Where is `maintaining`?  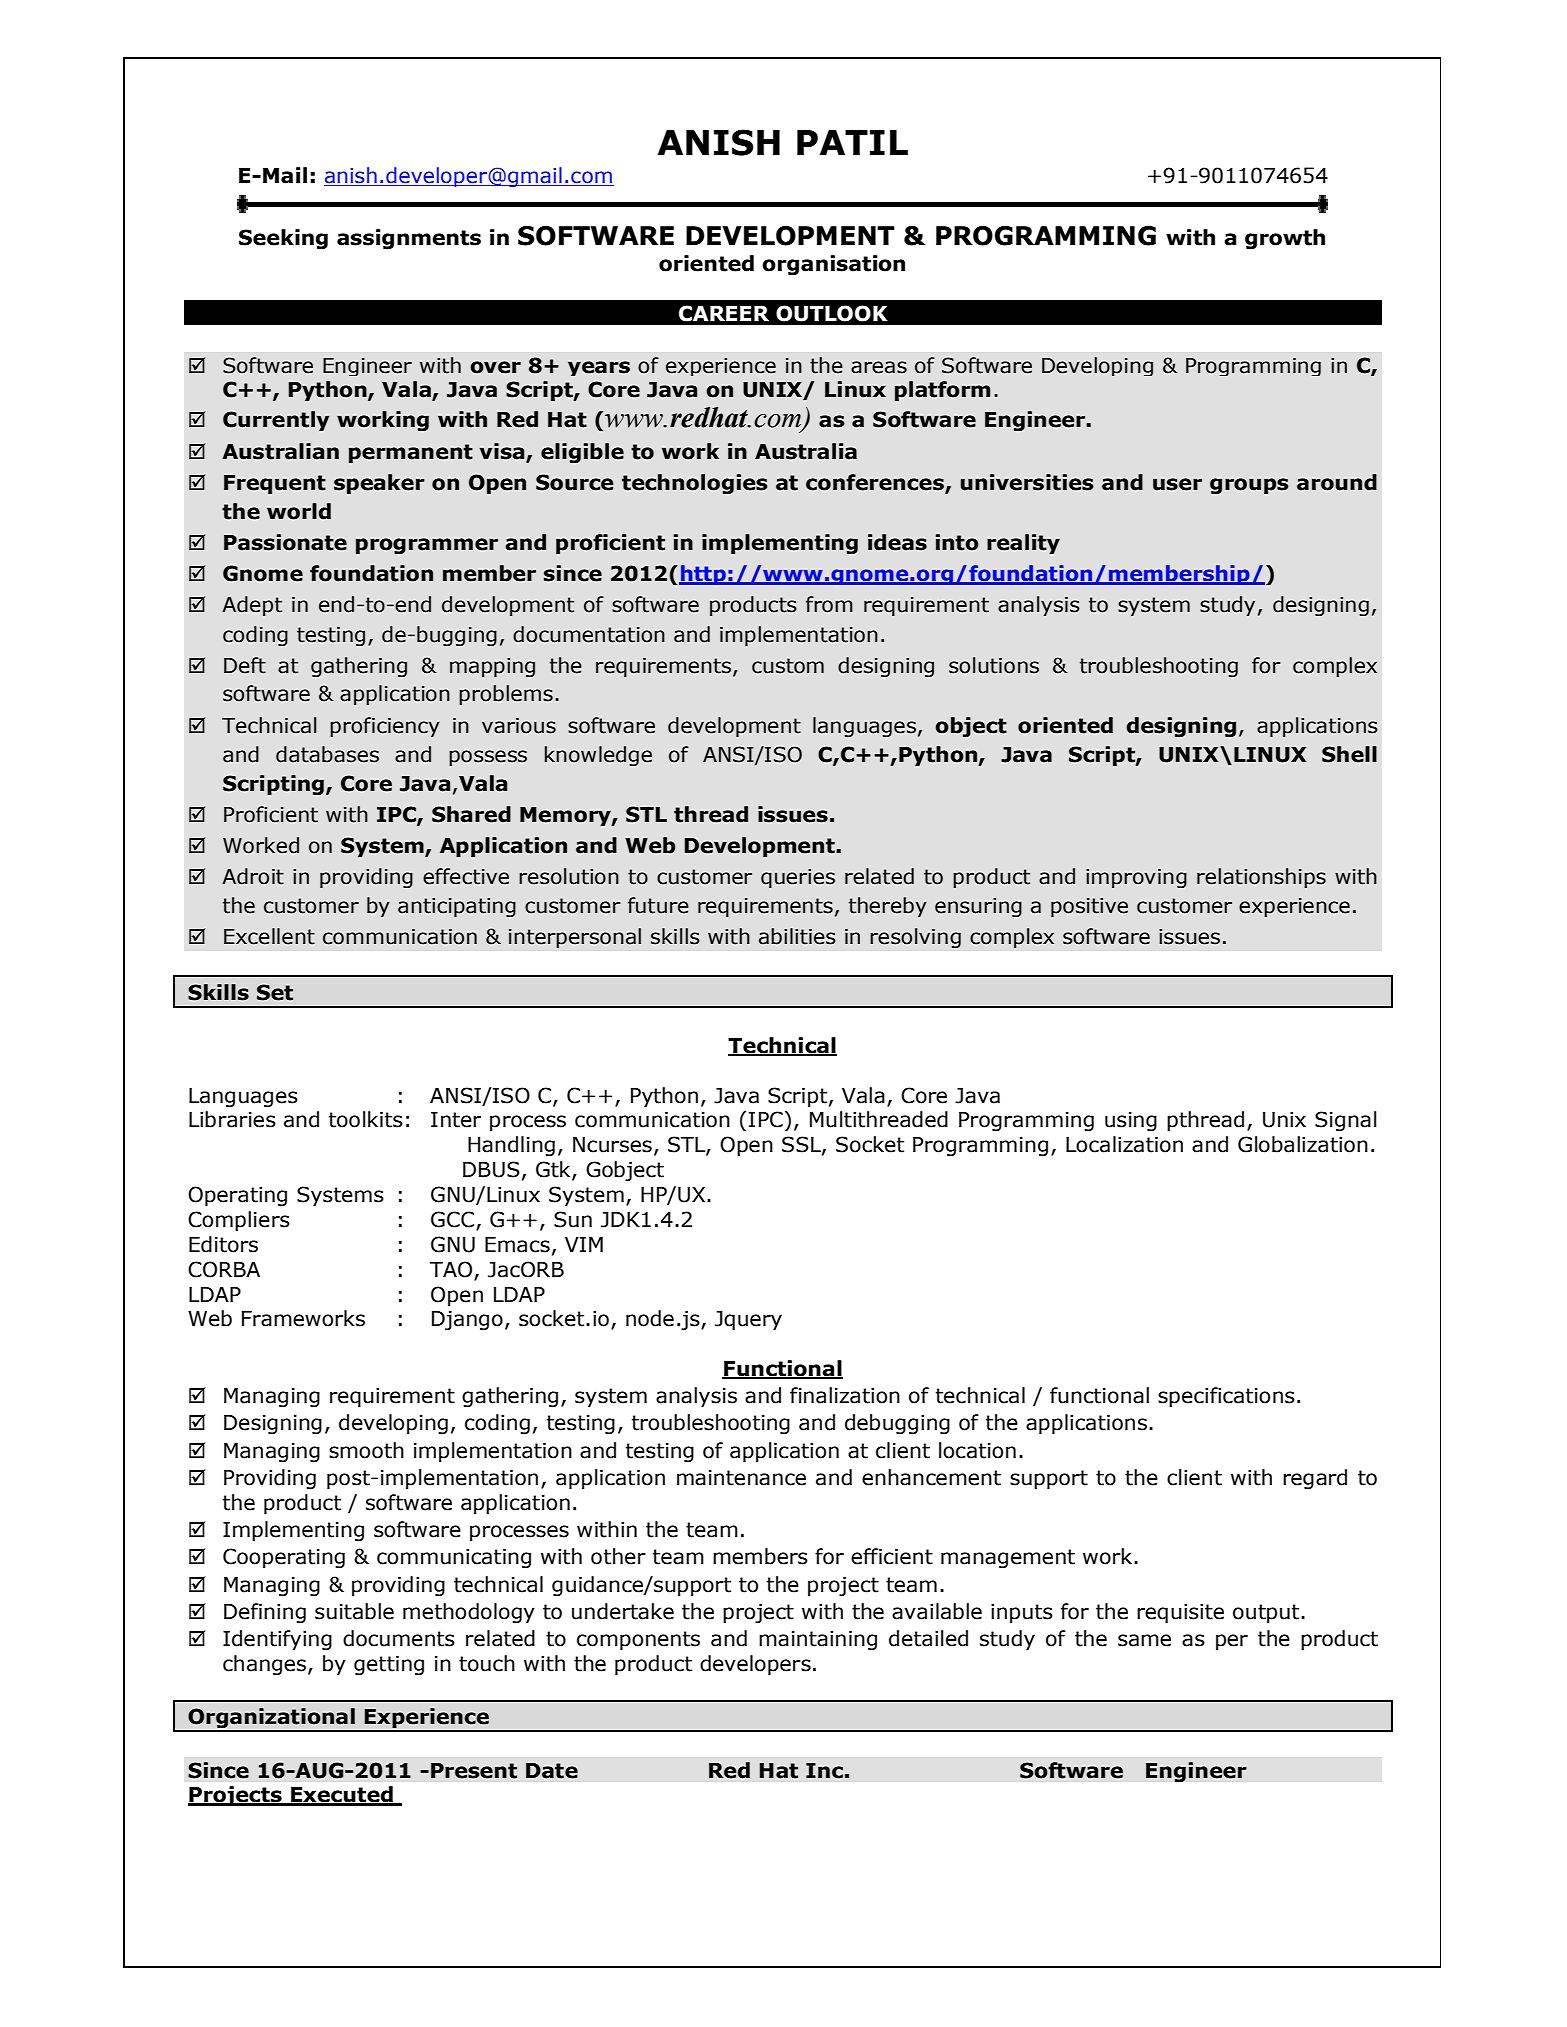
maintaining is located at coordinates (818, 1640).
